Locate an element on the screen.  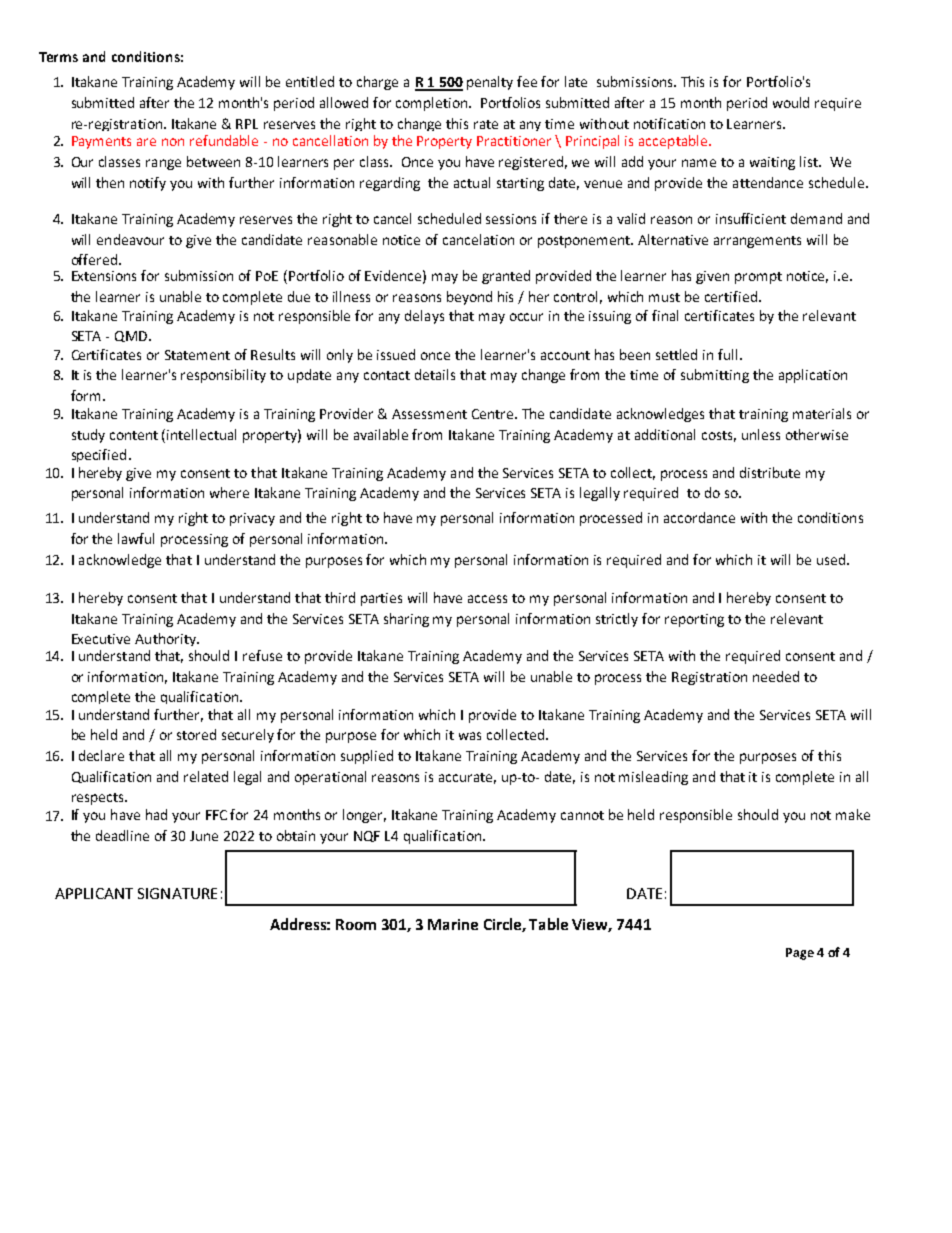
Statement is located at coordinates (197, 355).
